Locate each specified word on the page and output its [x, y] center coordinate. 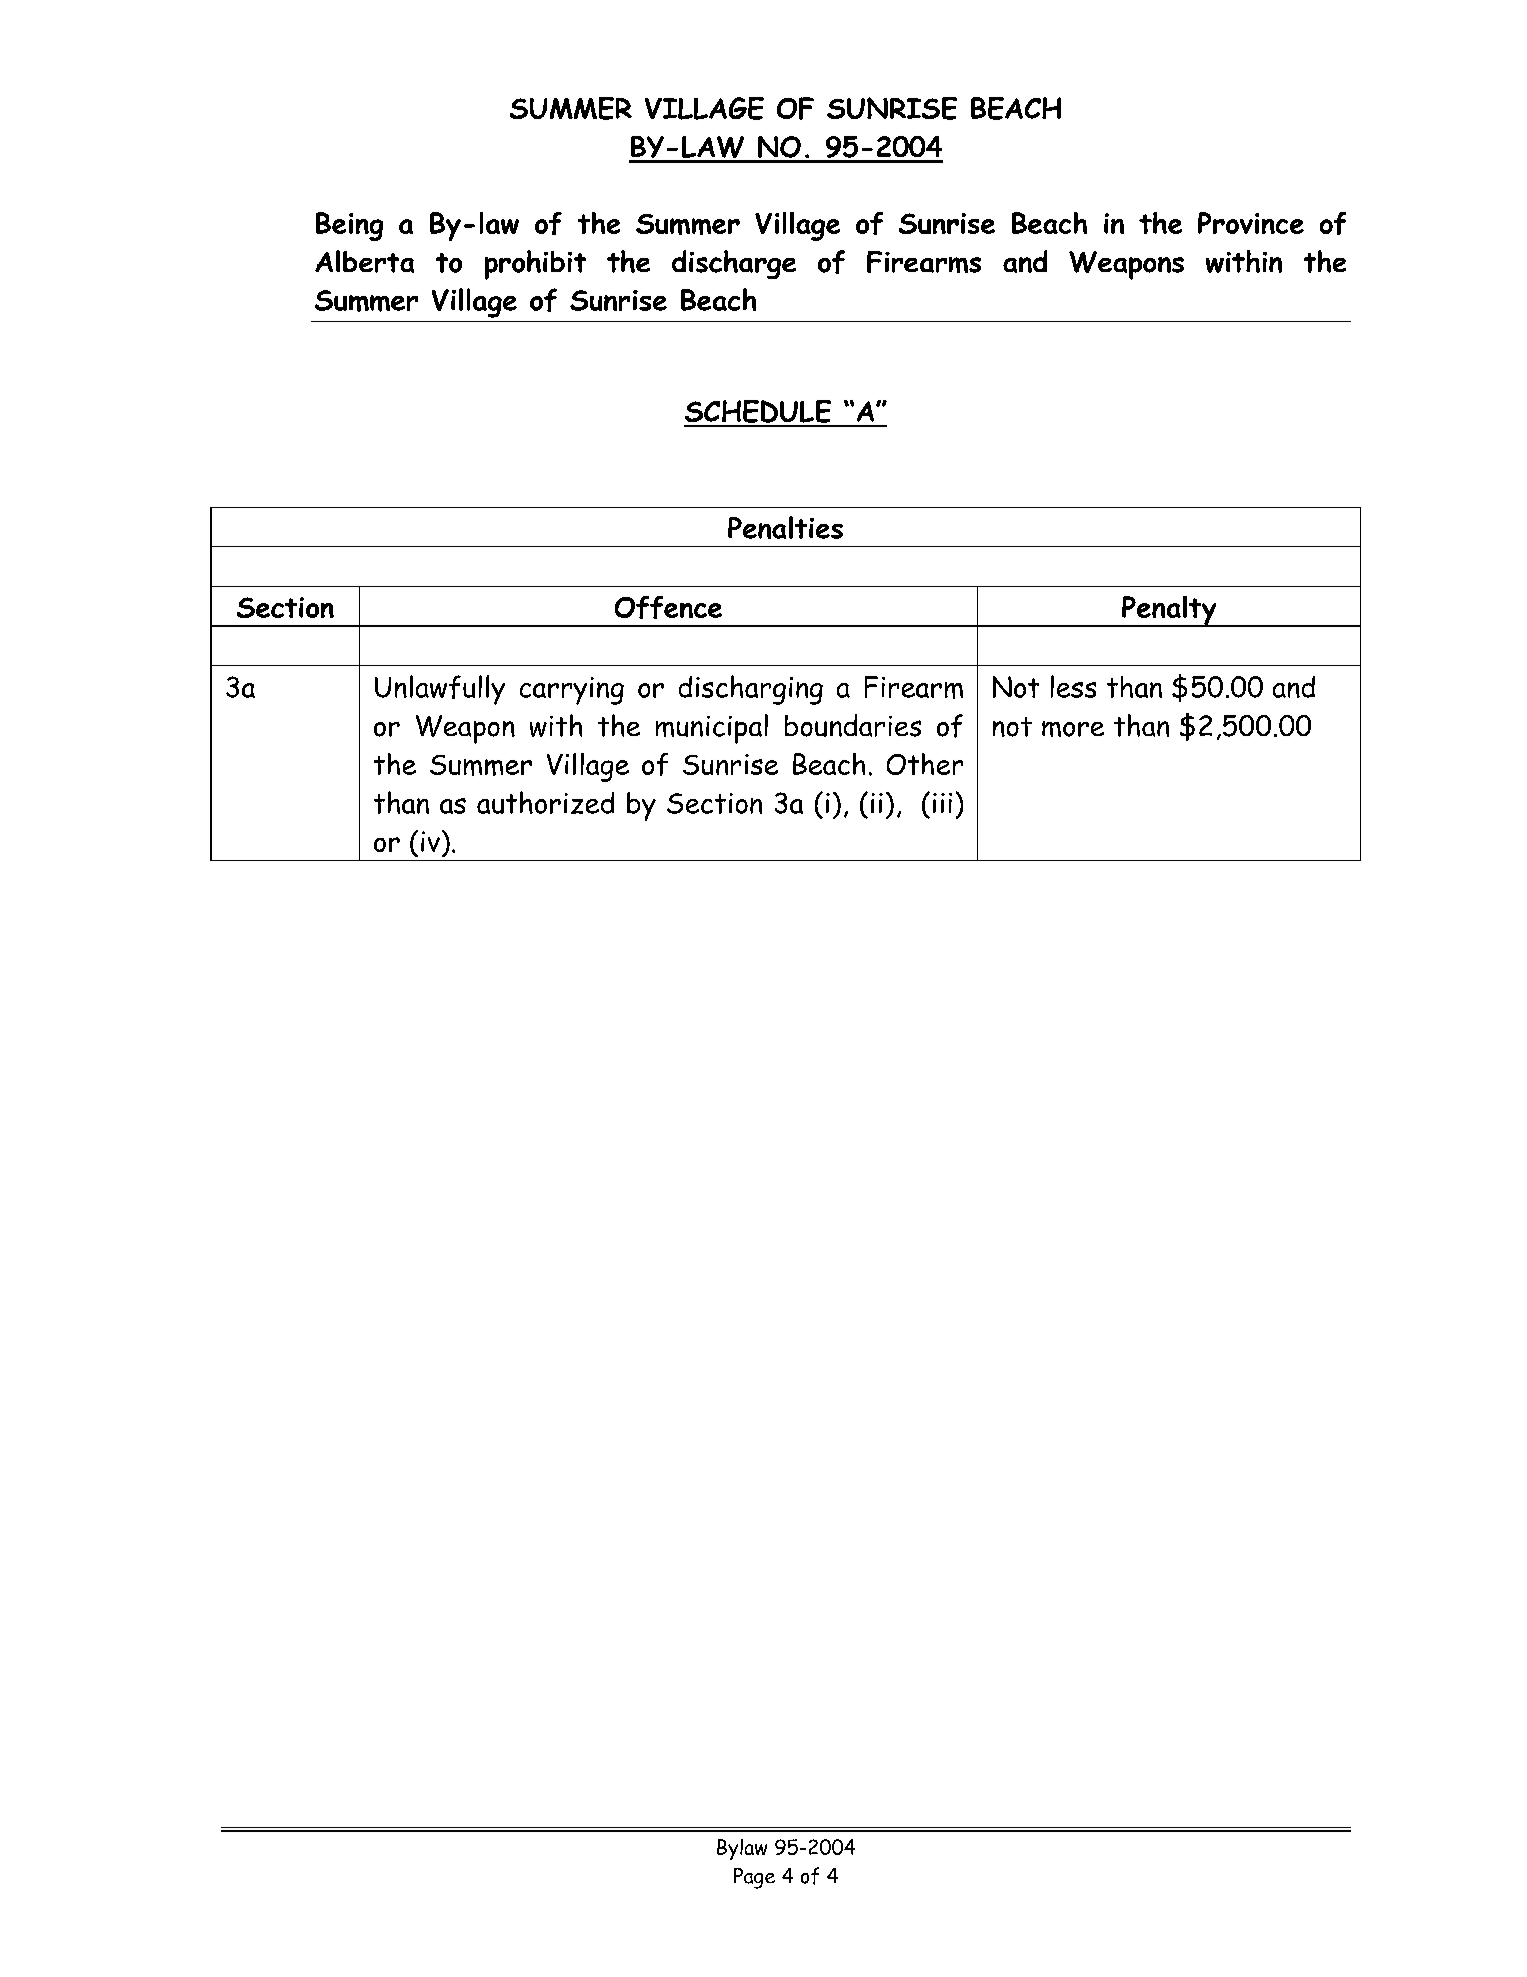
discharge [734, 264]
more [1073, 729]
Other [925, 764]
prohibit [535, 265]
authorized [545, 802]
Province [1251, 223]
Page [754, 1878]
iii [942, 803]
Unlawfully [440, 690]
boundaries [853, 725]
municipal [712, 729]
